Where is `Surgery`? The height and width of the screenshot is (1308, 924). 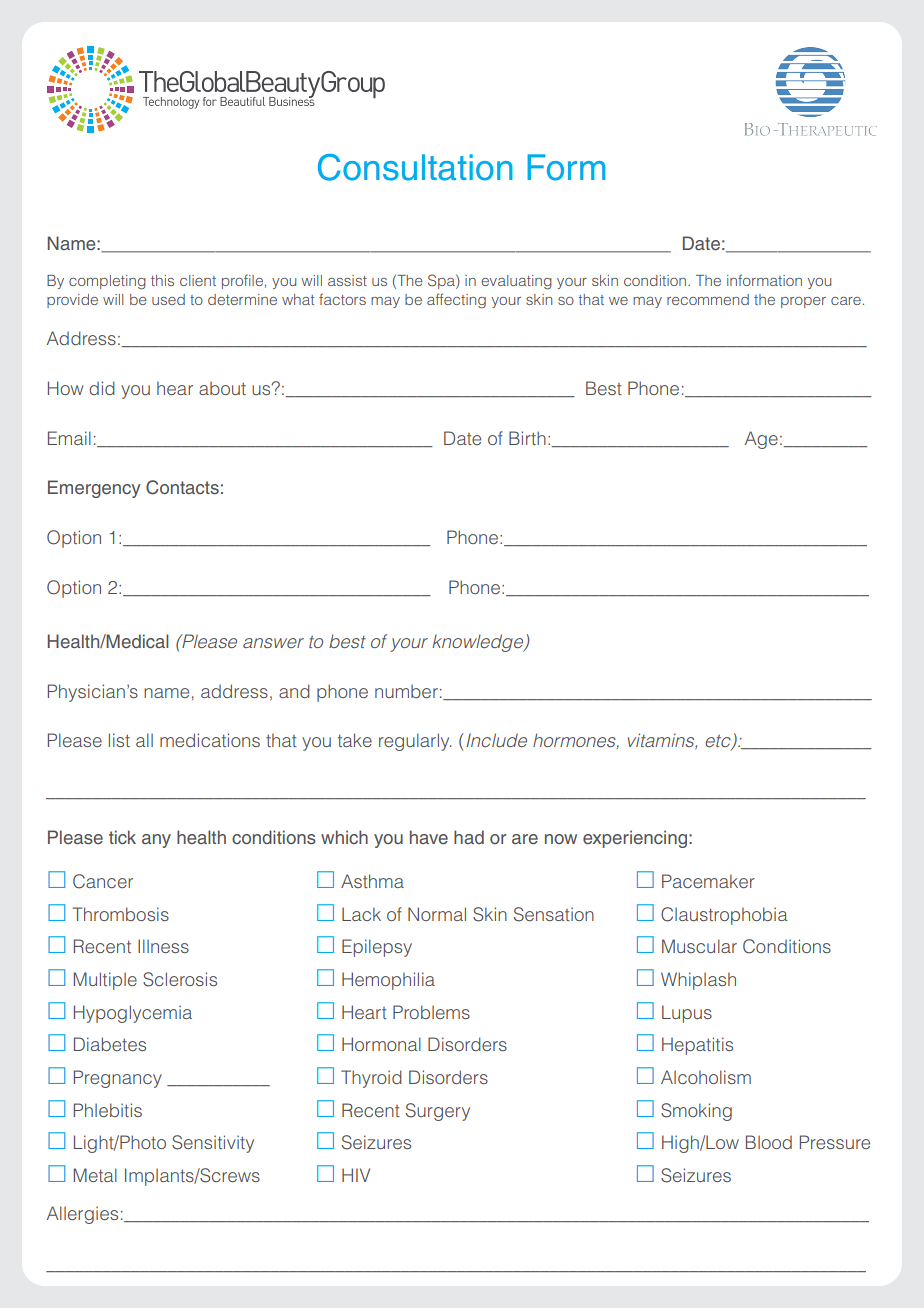 Surgery is located at coordinates (438, 1112).
